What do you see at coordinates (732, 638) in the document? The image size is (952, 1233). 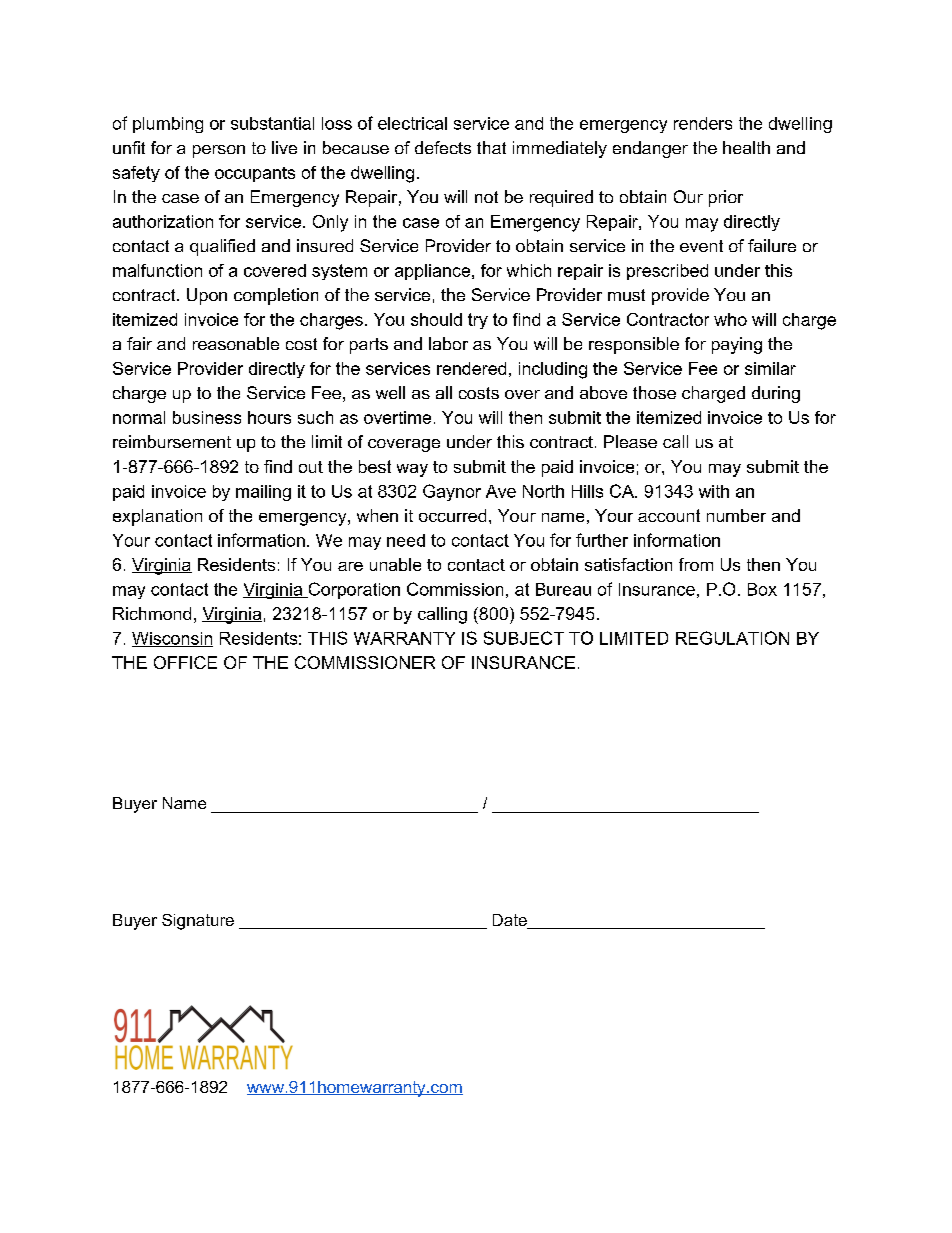 I see `REGULATION` at bounding box center [732, 638].
